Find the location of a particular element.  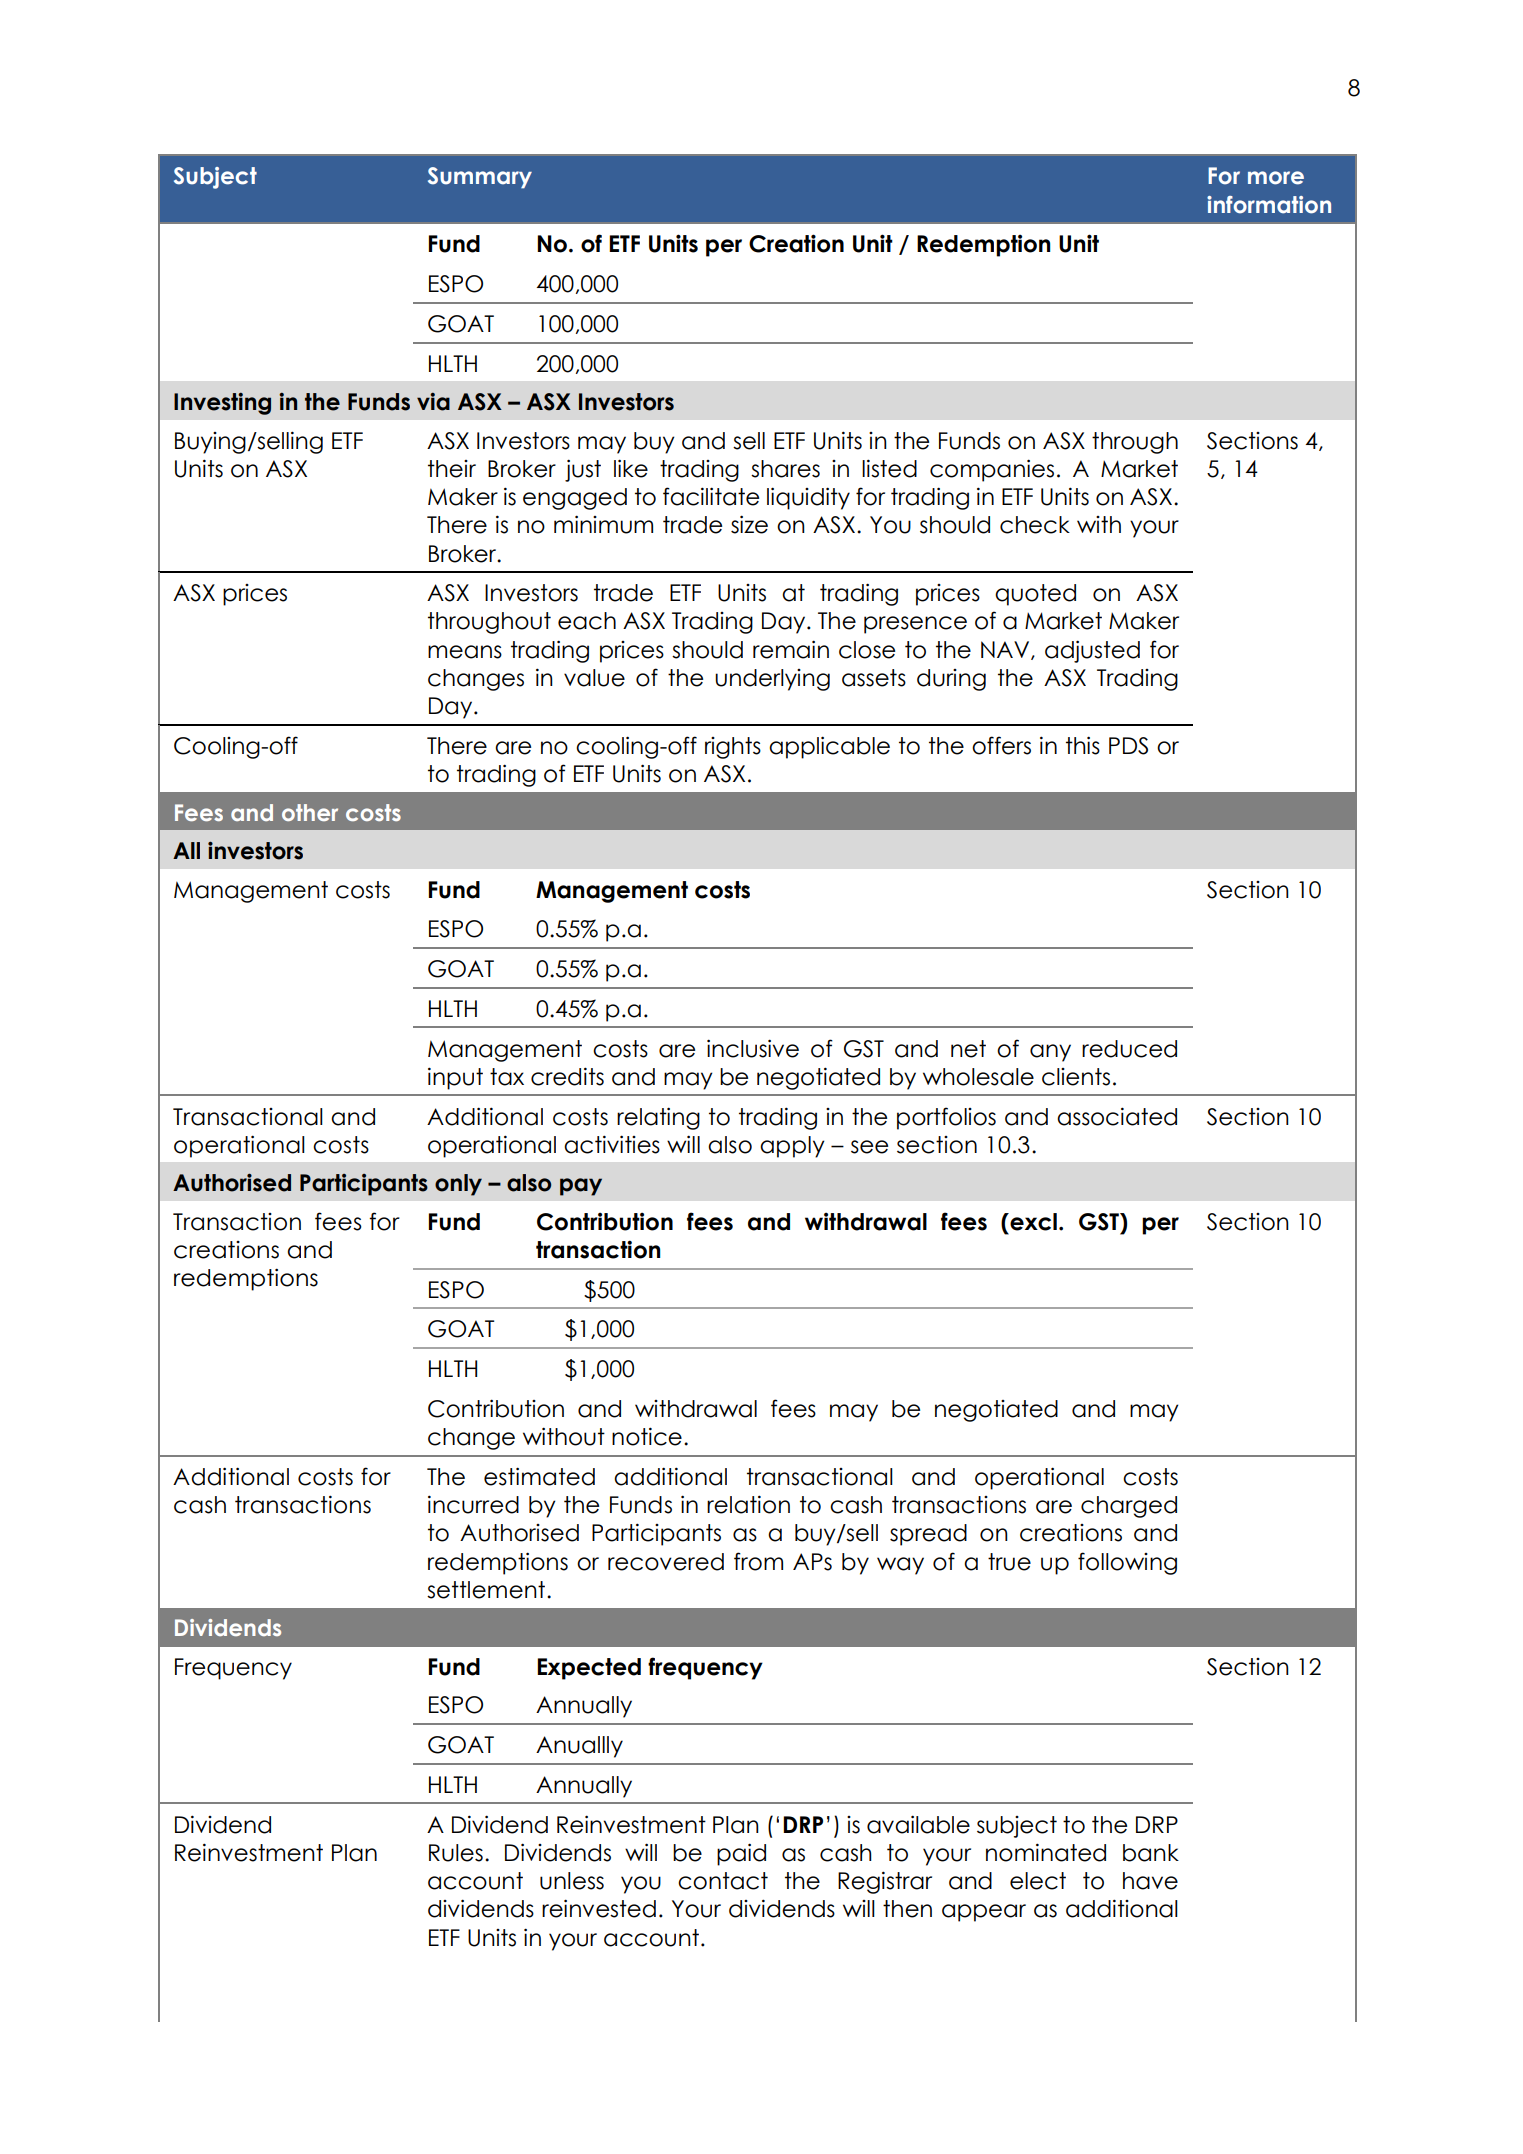

Summary is located at coordinates (480, 178).
